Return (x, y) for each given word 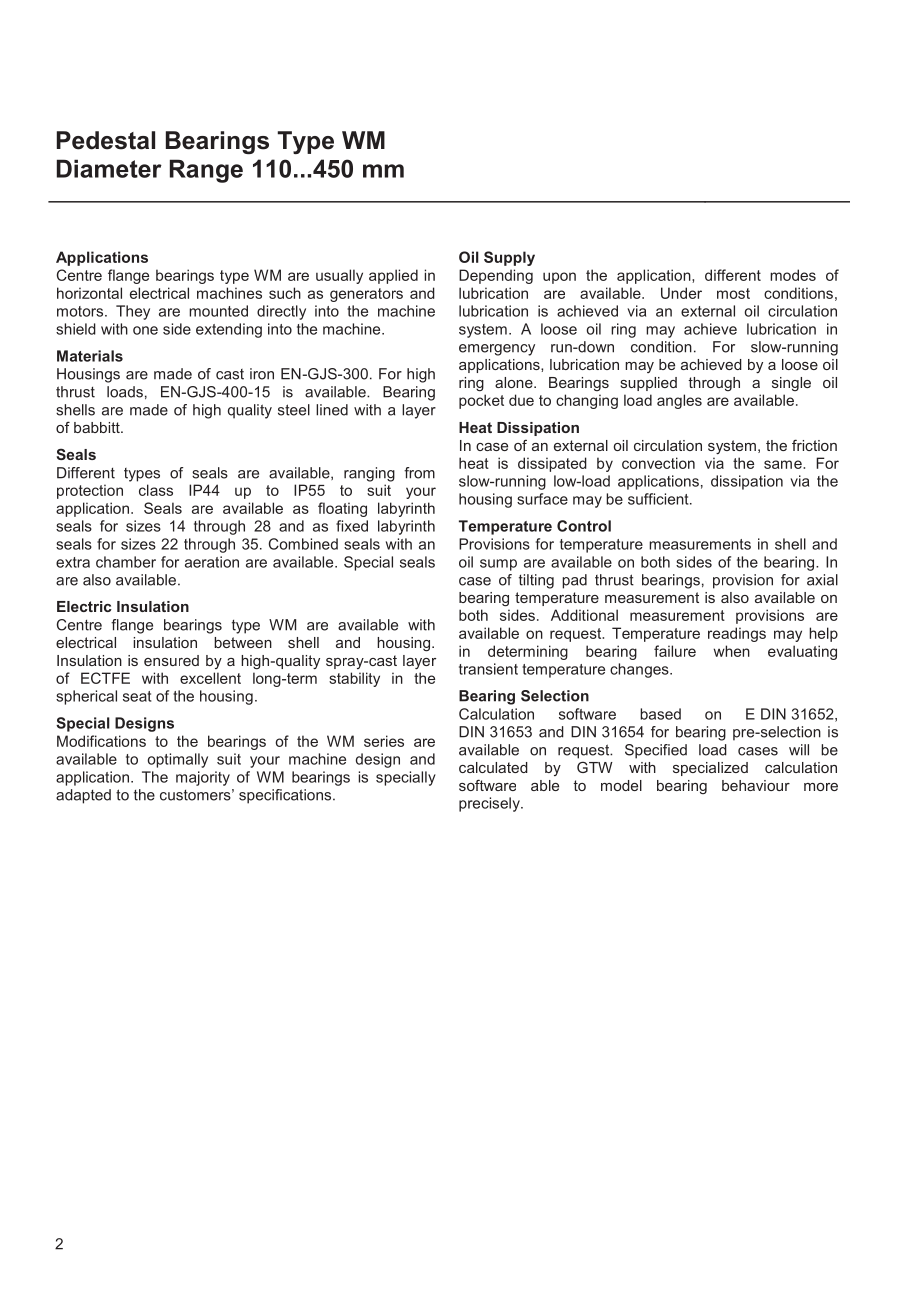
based (660, 714)
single (791, 384)
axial (822, 580)
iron (262, 374)
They (133, 312)
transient (488, 669)
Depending (496, 276)
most (733, 293)
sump (498, 565)
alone (515, 382)
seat (137, 696)
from (419, 473)
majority (203, 778)
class (156, 490)
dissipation (747, 482)
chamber (126, 562)
